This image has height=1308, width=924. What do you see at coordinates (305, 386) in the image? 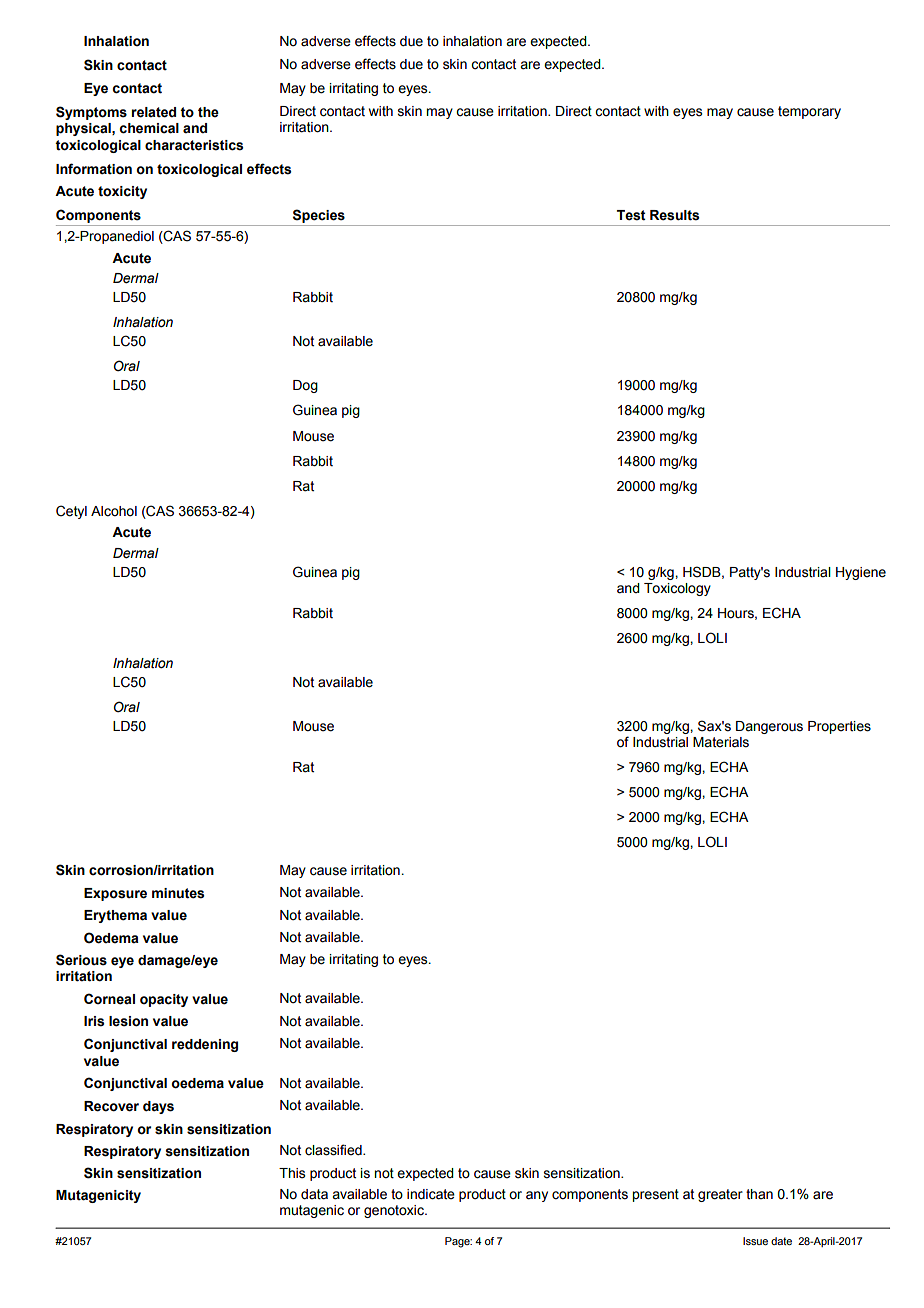
I see `Dog` at bounding box center [305, 386].
